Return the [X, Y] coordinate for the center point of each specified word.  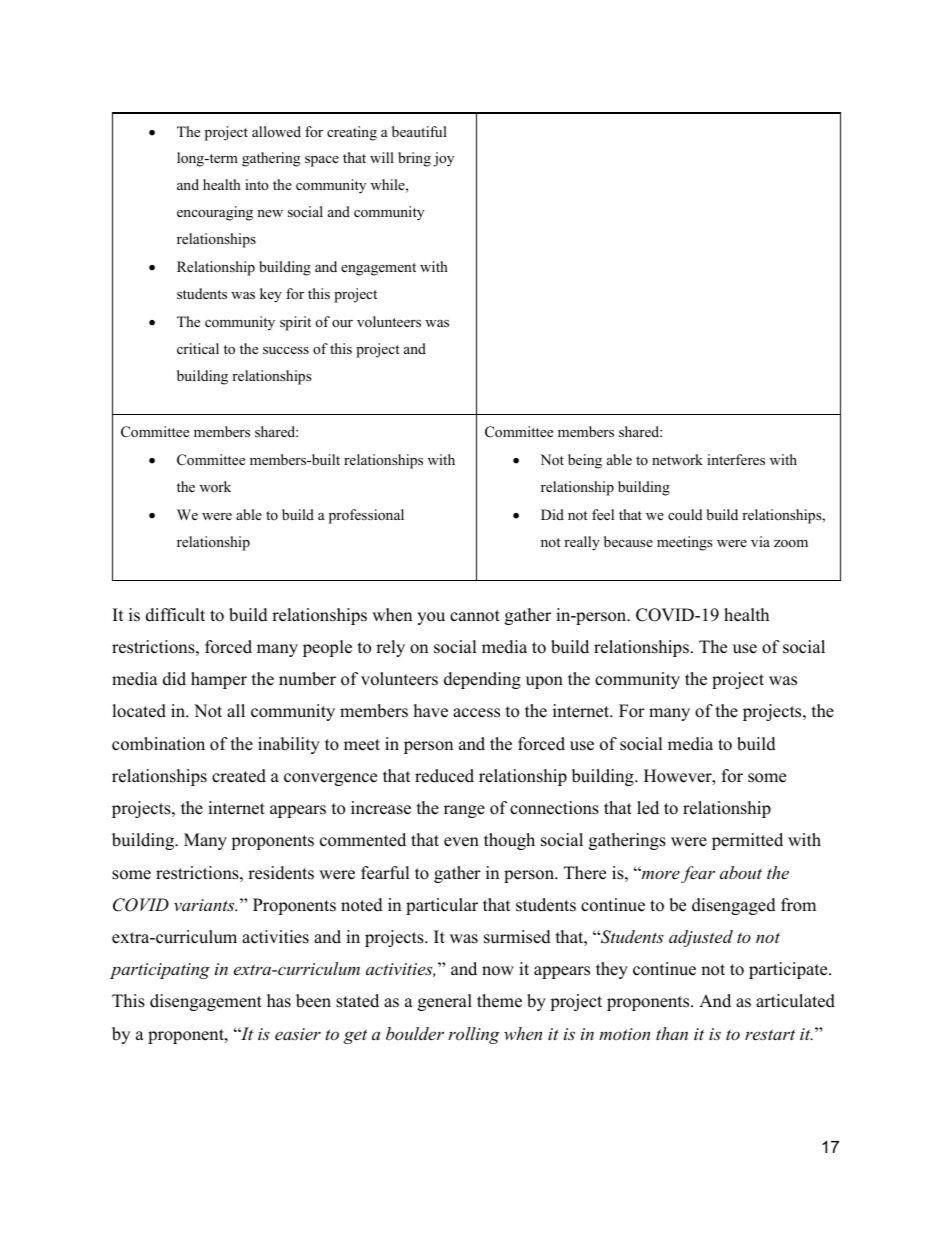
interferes [736, 459]
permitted [747, 841]
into [257, 184]
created [239, 776]
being [585, 461]
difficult [175, 615]
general [445, 1002]
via [760, 541]
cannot [475, 616]
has [279, 1001]
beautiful [419, 131]
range [464, 811]
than [672, 1033]
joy [443, 159]
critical [198, 348]
